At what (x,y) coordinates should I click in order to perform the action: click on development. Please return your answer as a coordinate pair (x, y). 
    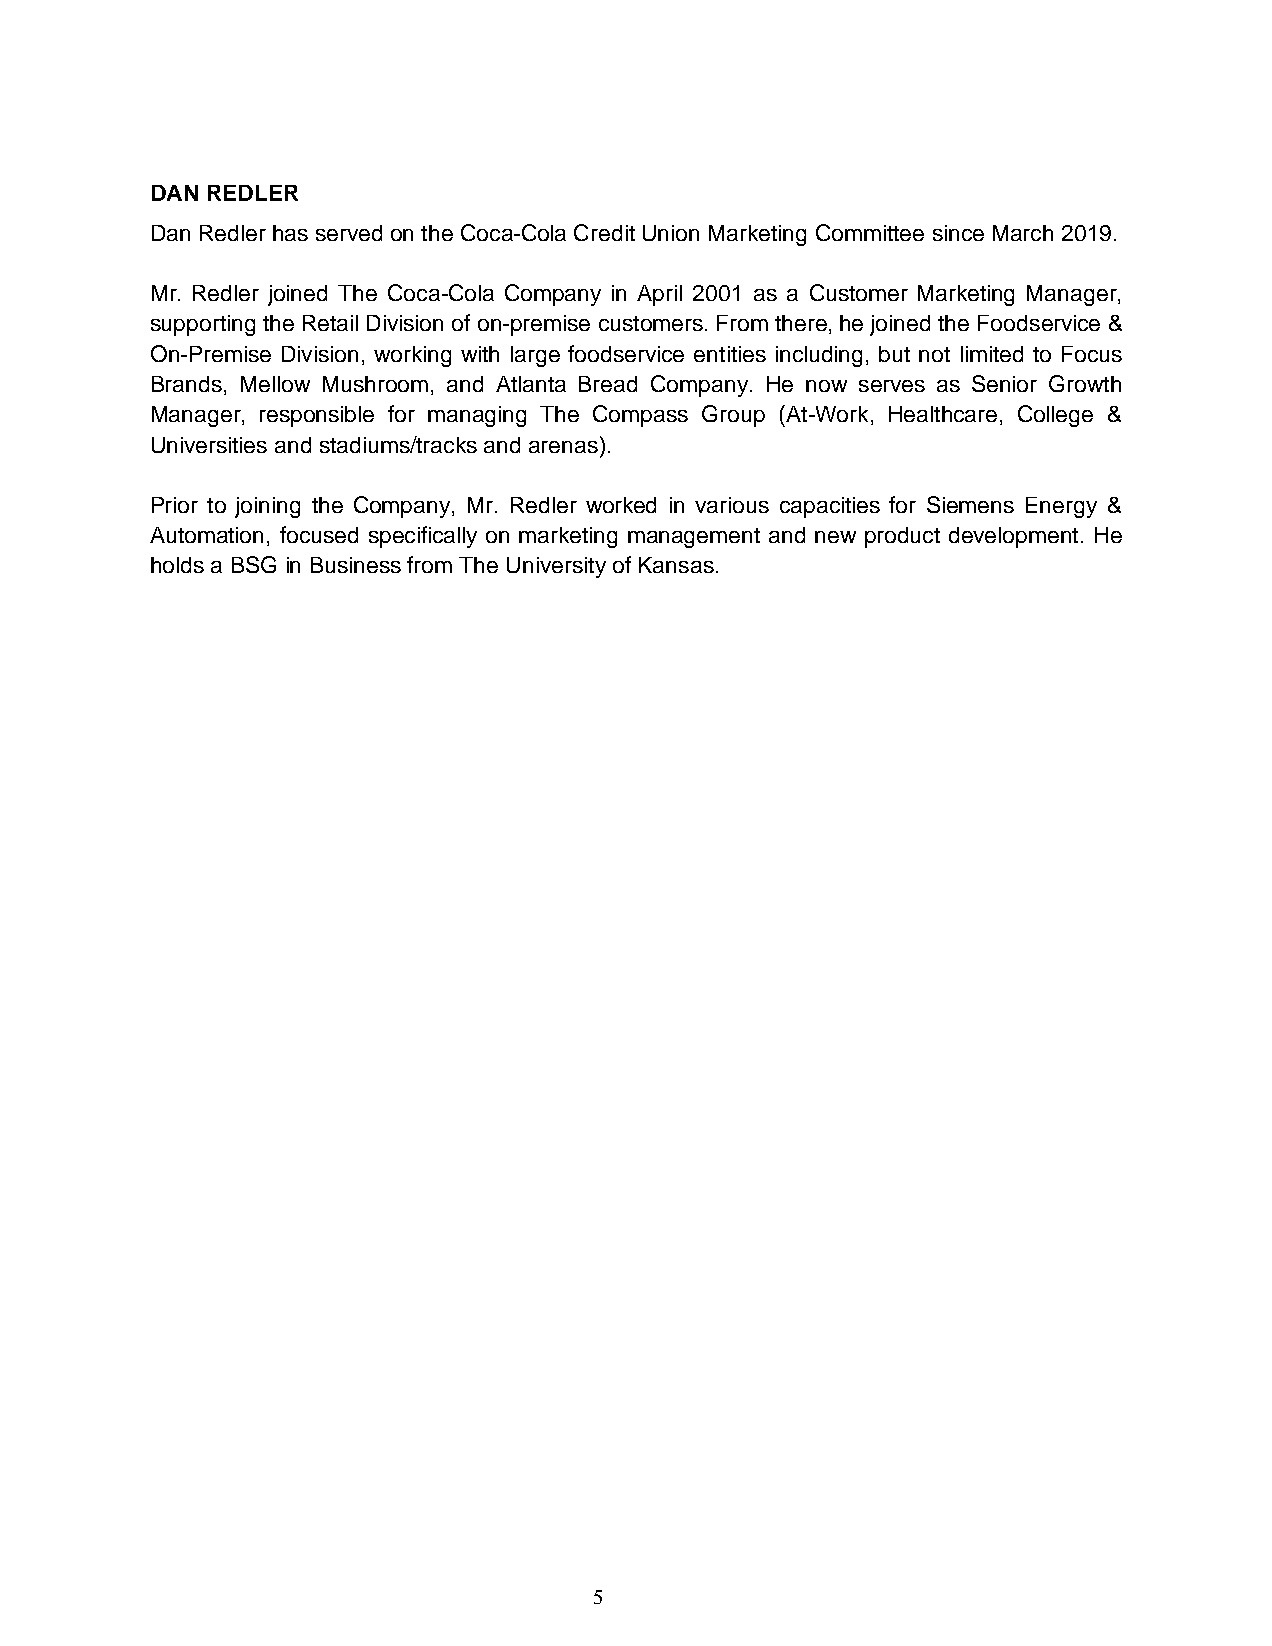
    Looking at the image, I should click on (1013, 537).
